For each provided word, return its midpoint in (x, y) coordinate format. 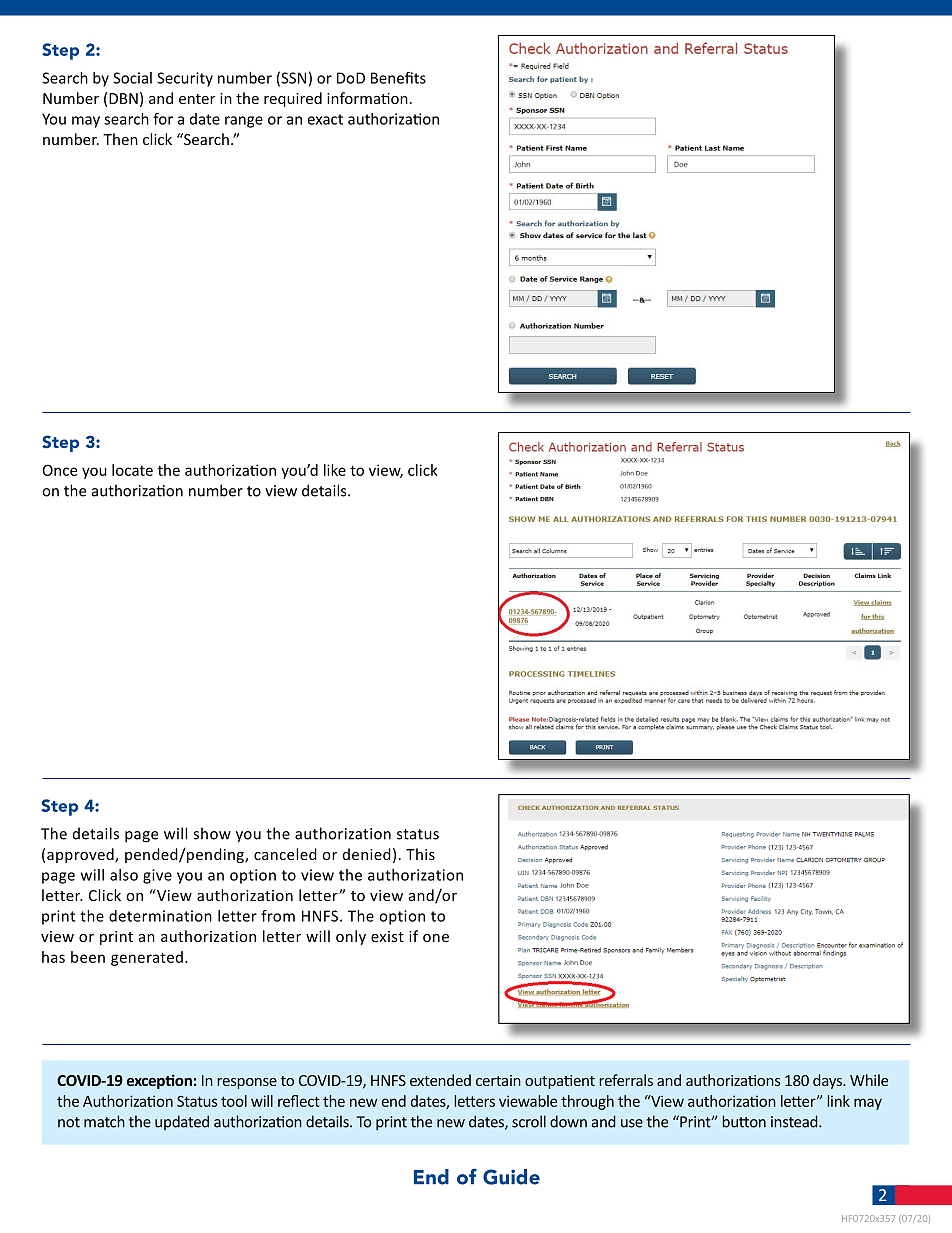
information (367, 98)
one (436, 938)
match (104, 1121)
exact (325, 119)
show (212, 833)
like (335, 470)
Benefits (398, 78)
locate (132, 470)
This (420, 854)
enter (197, 99)
